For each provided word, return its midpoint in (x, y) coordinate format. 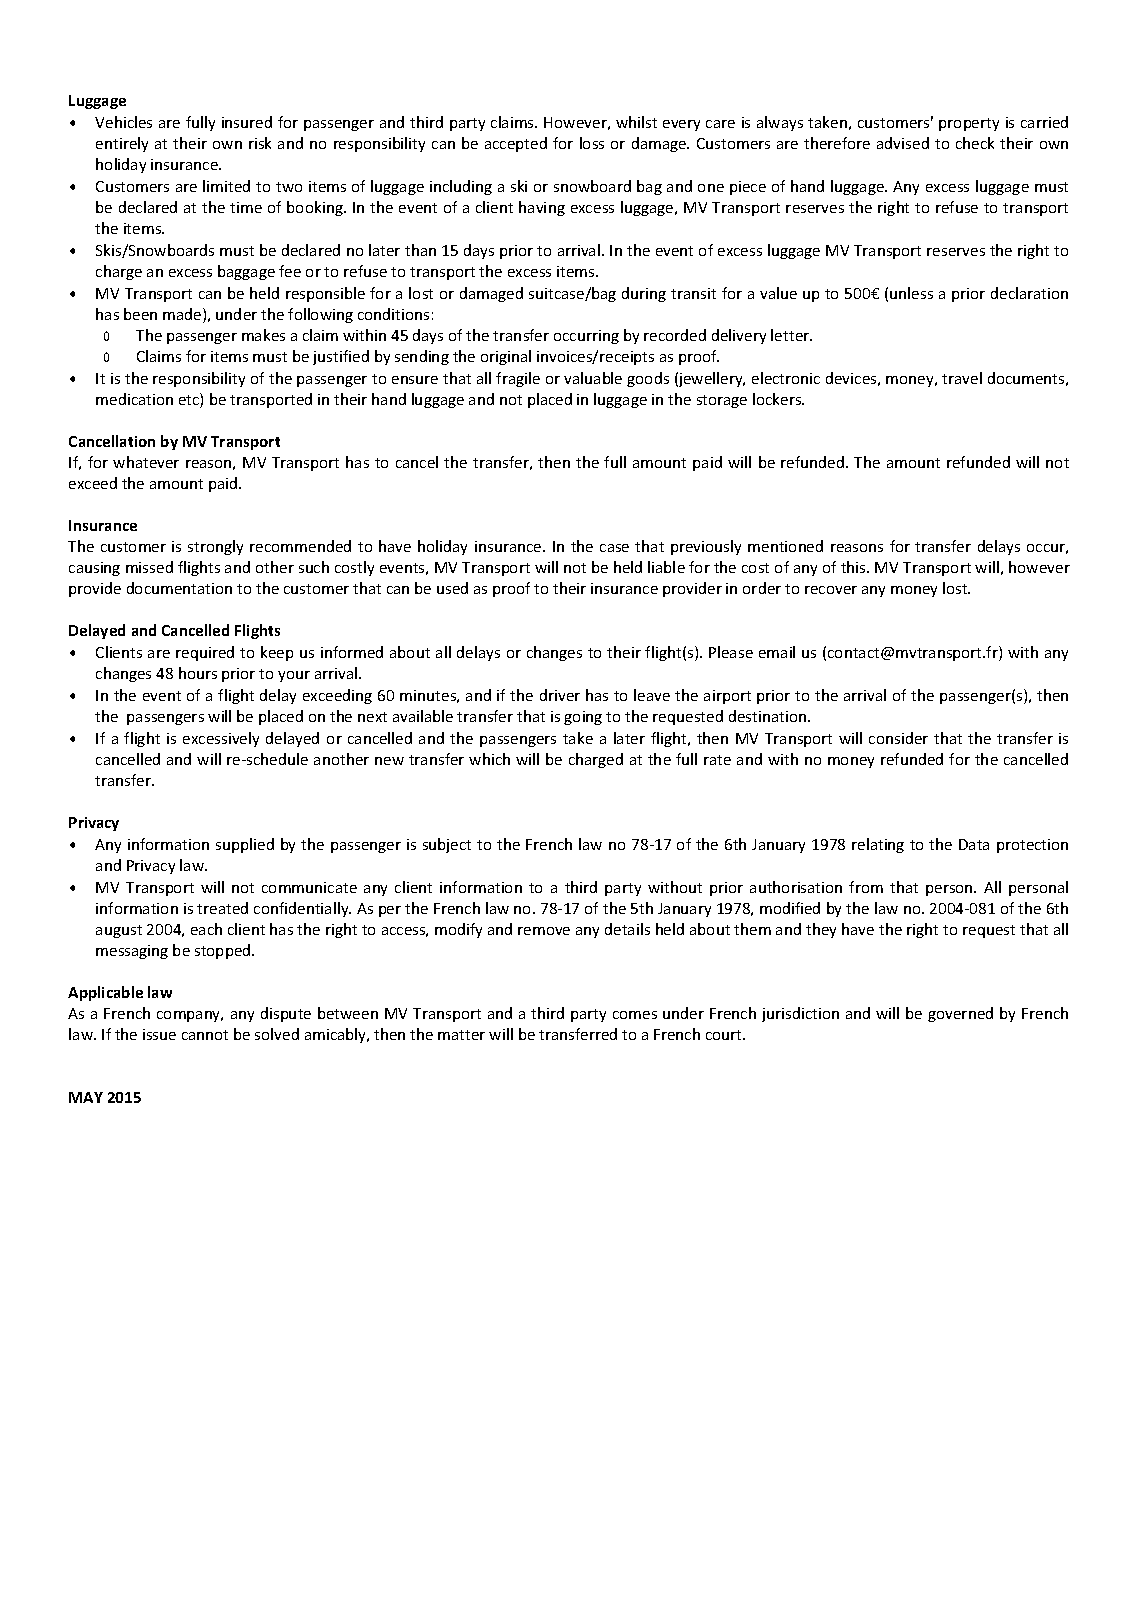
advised (903, 143)
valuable (593, 378)
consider (898, 738)
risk (260, 143)
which (489, 759)
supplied (245, 845)
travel (962, 378)
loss (592, 143)
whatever (146, 462)
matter (461, 1035)
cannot (205, 1035)
